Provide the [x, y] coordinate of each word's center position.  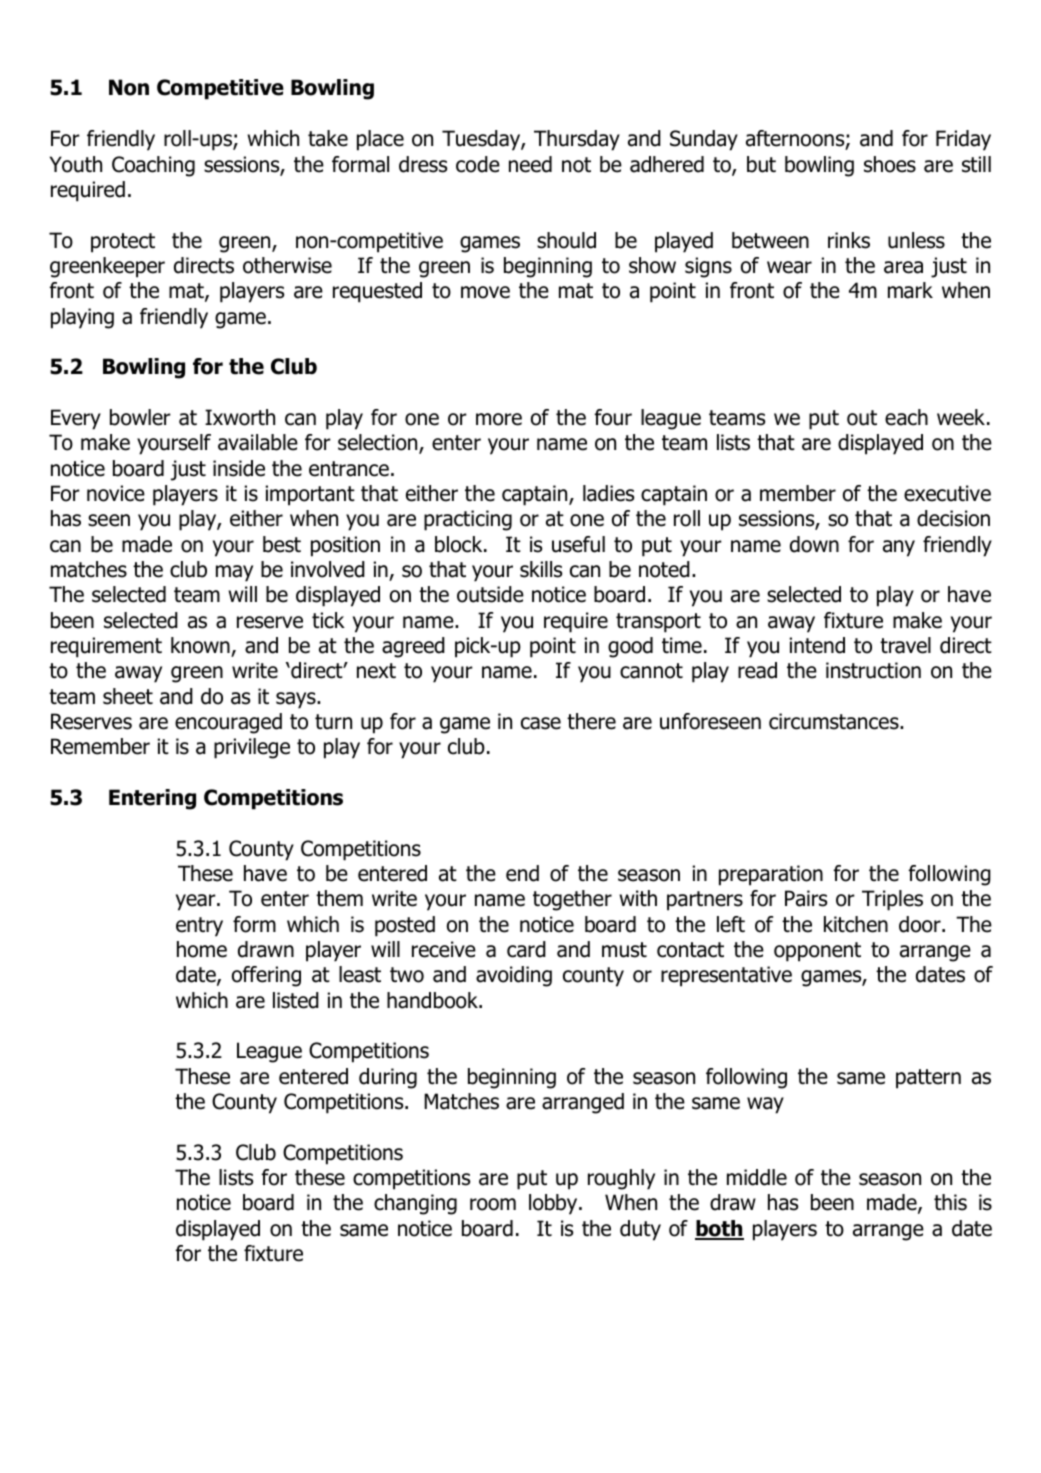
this [950, 1202]
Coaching [153, 166]
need [530, 164]
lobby [554, 1204]
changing [415, 1204]
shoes [890, 164]
